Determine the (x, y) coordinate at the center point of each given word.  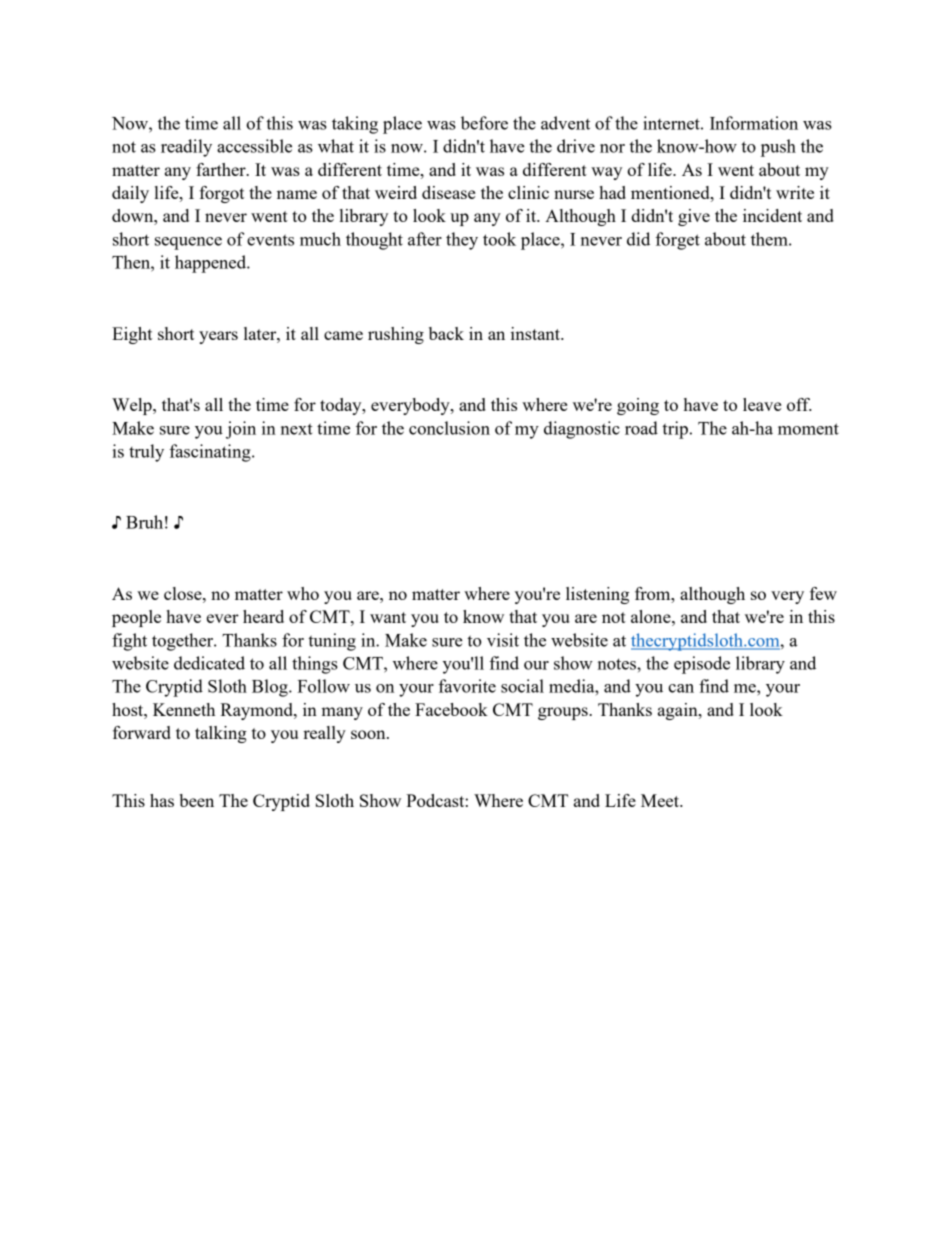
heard (263, 616)
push (778, 148)
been (196, 800)
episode (702, 665)
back (446, 333)
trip (675, 430)
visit (503, 640)
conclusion (449, 428)
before (484, 123)
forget (677, 241)
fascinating (211, 453)
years (218, 337)
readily (186, 148)
